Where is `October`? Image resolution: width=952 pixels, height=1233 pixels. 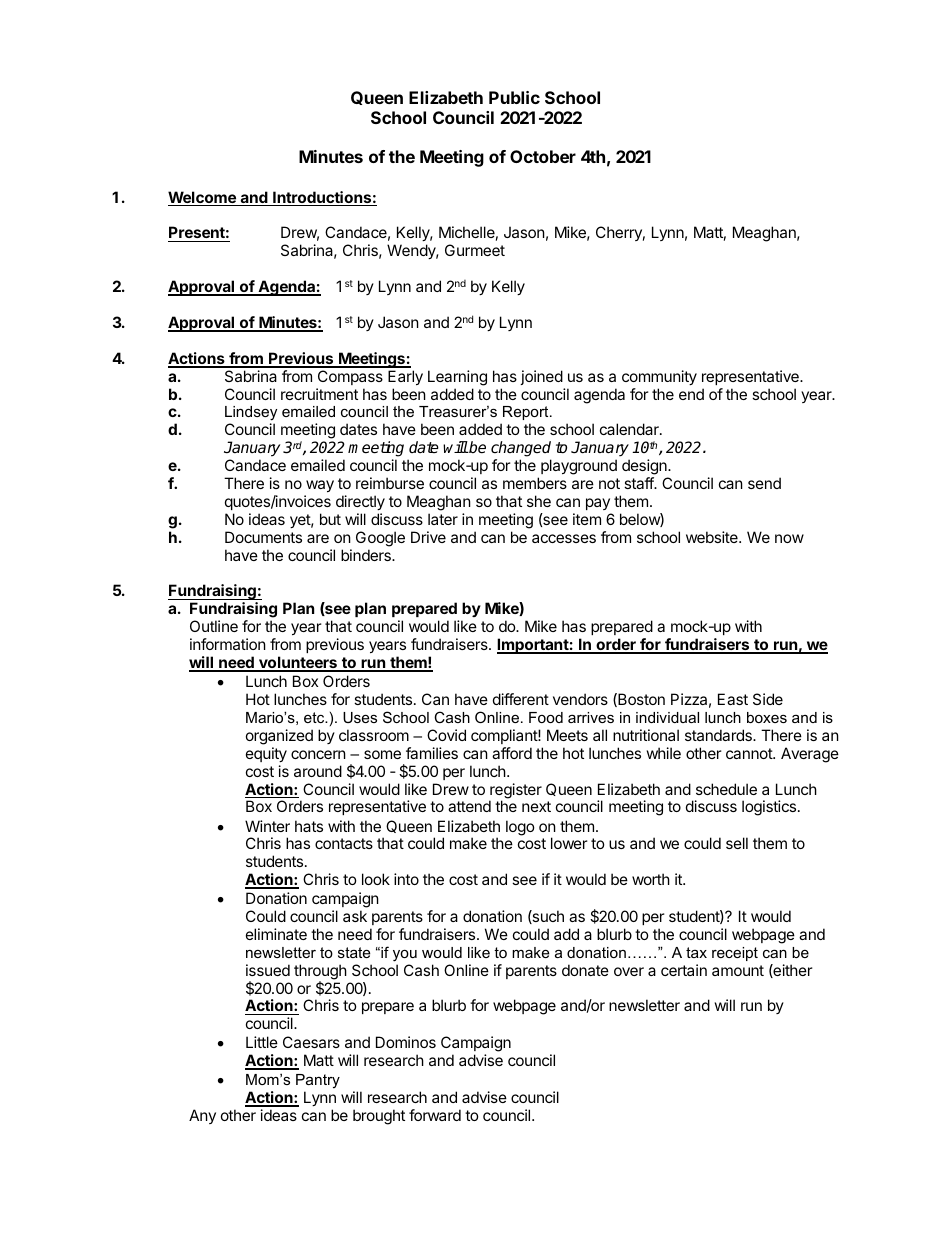 October is located at coordinates (543, 156).
